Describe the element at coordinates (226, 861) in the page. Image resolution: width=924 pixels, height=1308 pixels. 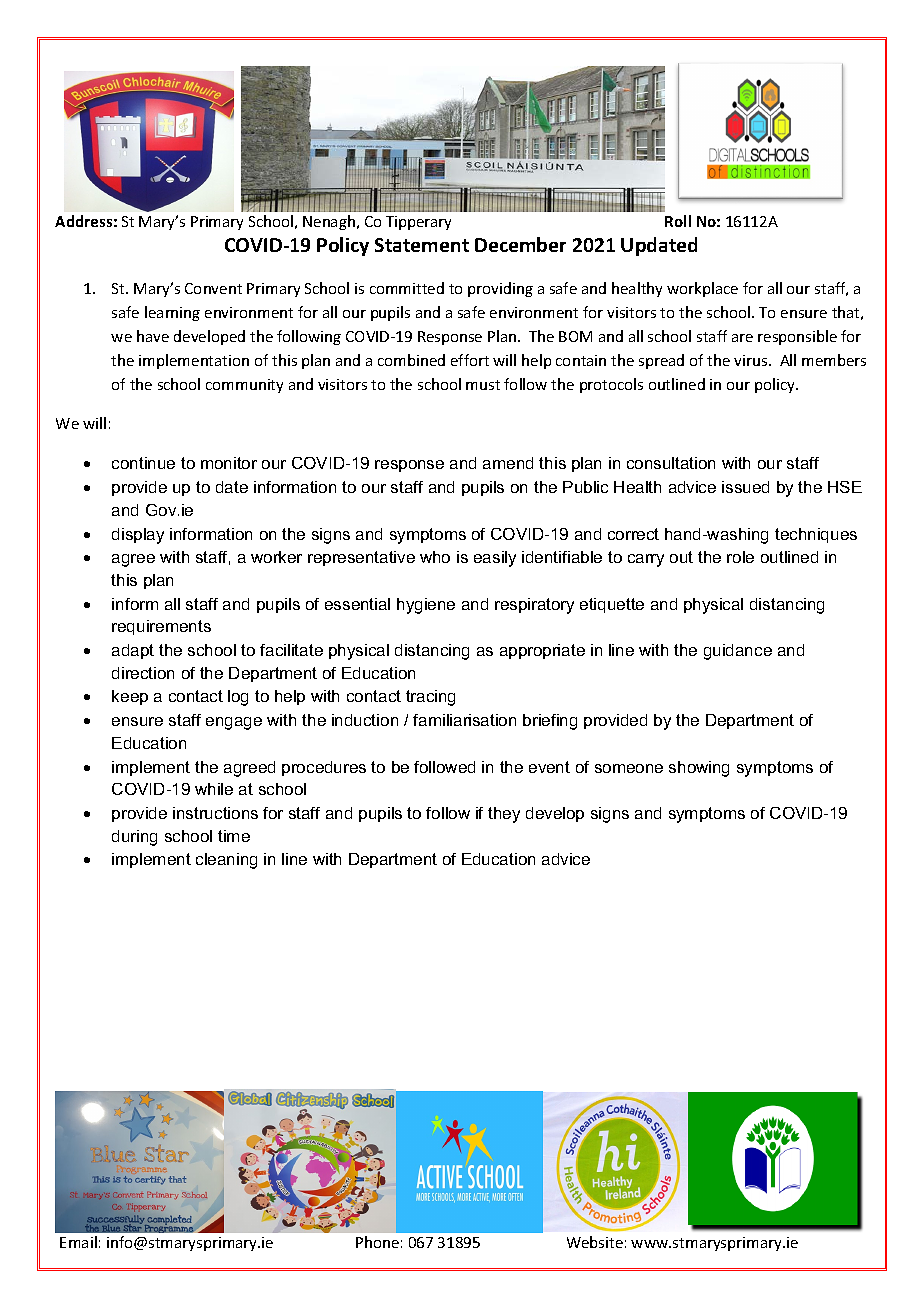
I see `cleaning` at that location.
